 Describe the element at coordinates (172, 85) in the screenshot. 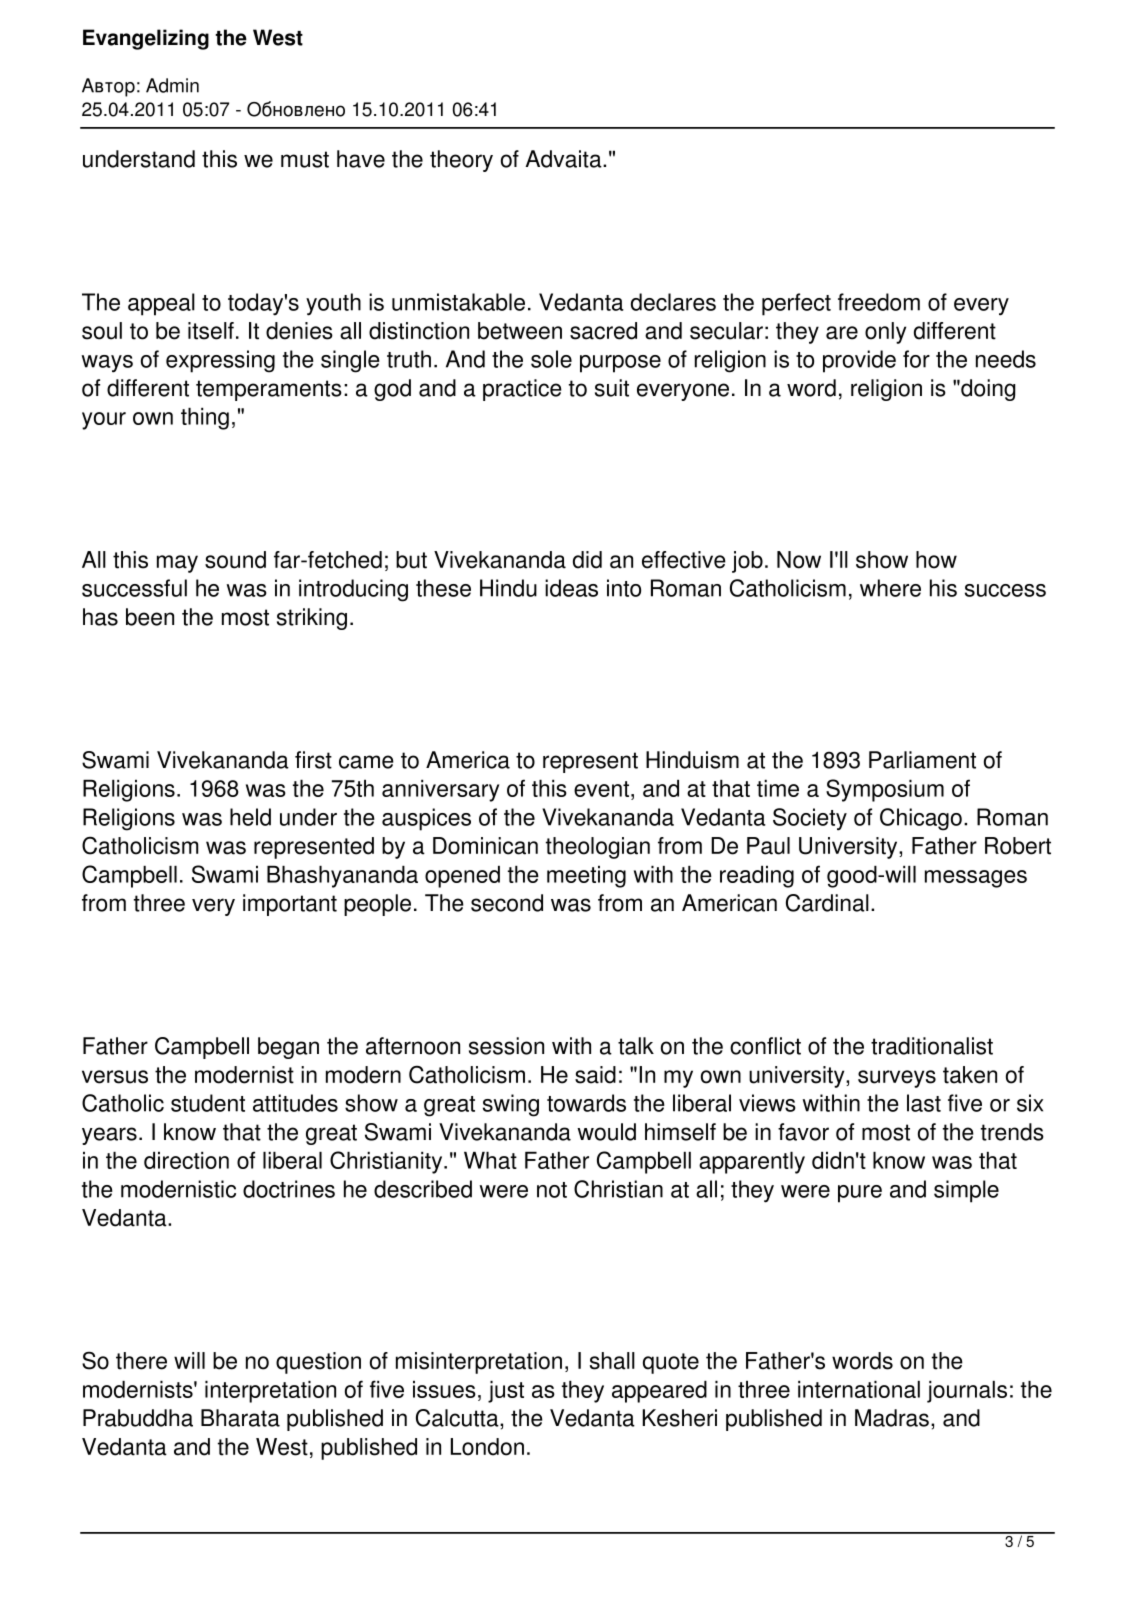

I see `Admin` at that location.
